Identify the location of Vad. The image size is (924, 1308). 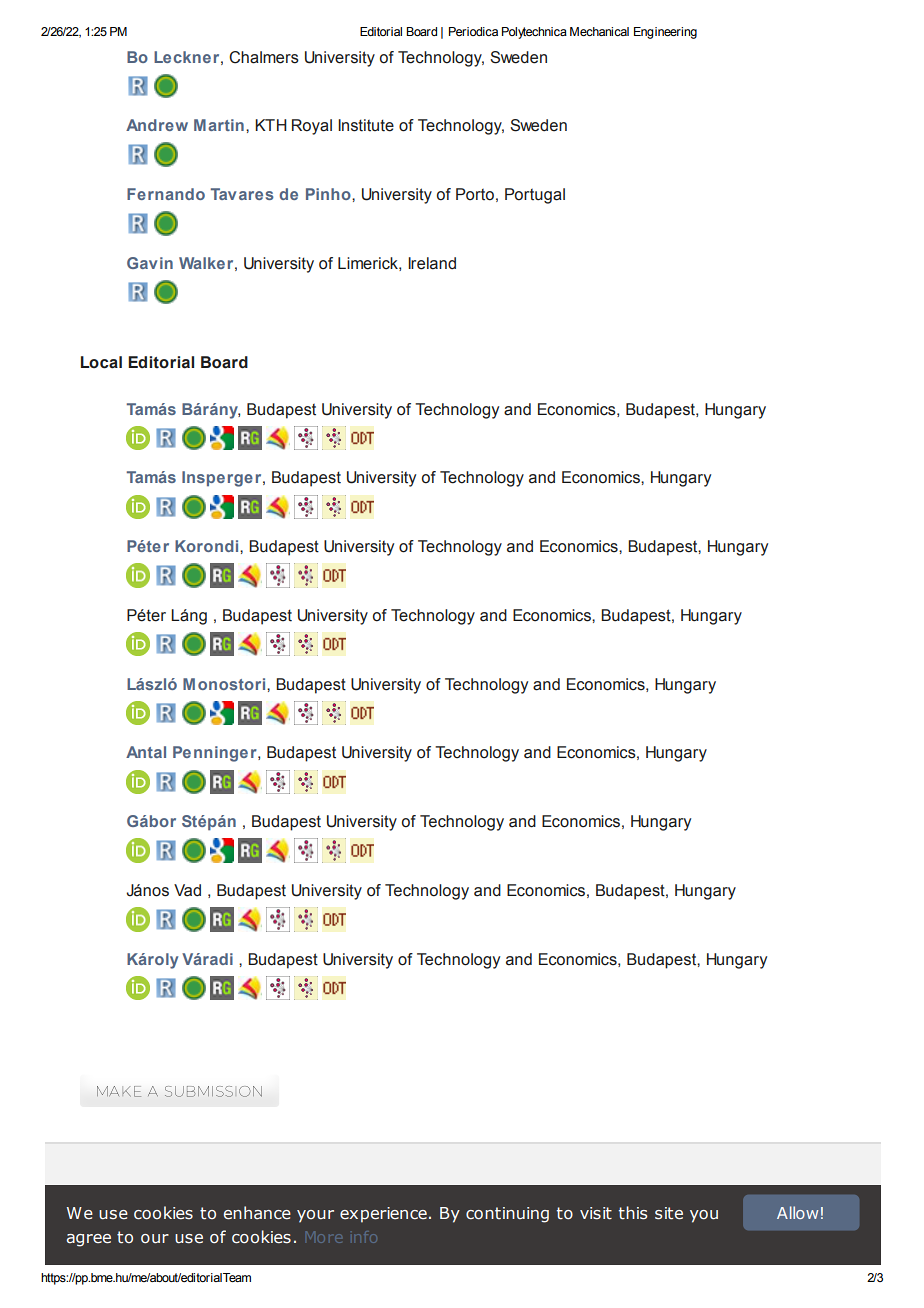
(187, 890).
